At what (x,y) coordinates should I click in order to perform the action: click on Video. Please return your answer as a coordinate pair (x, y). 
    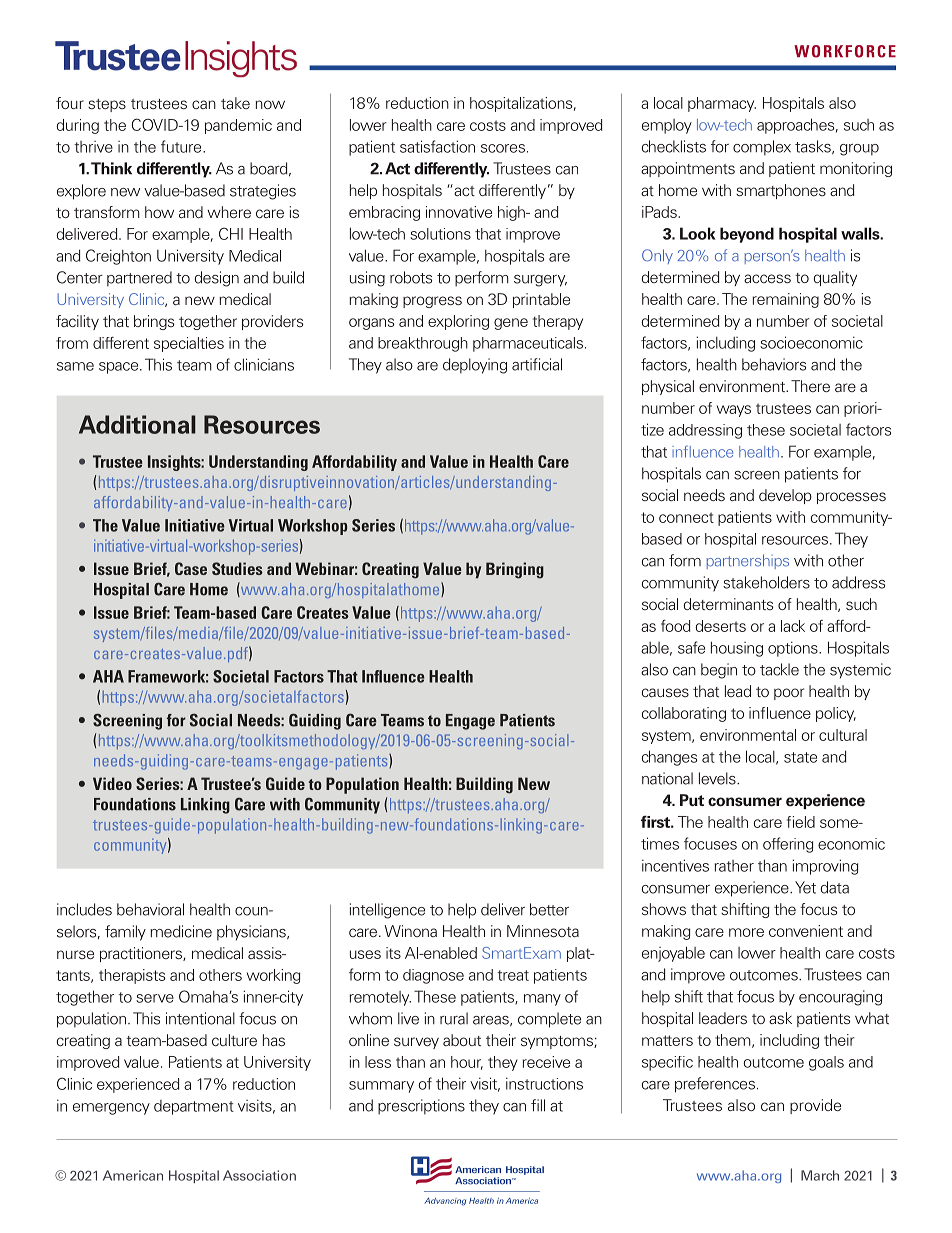
    Looking at the image, I should click on (112, 783).
